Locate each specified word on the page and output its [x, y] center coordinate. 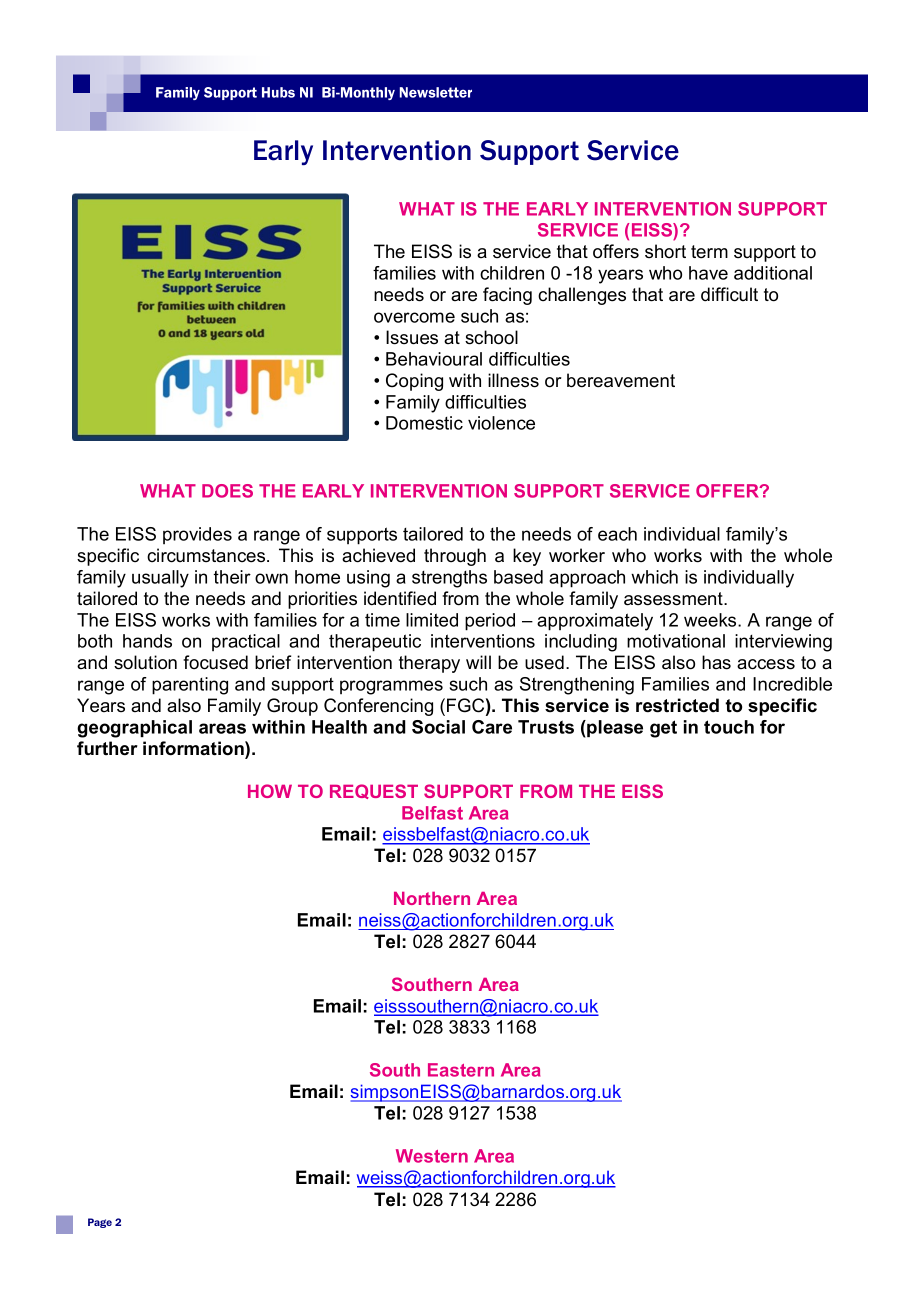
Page [100, 1223]
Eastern [461, 1070]
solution [145, 662]
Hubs [278, 92]
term [709, 252]
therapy [429, 664]
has [716, 662]
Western [432, 1156]
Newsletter [436, 92]
